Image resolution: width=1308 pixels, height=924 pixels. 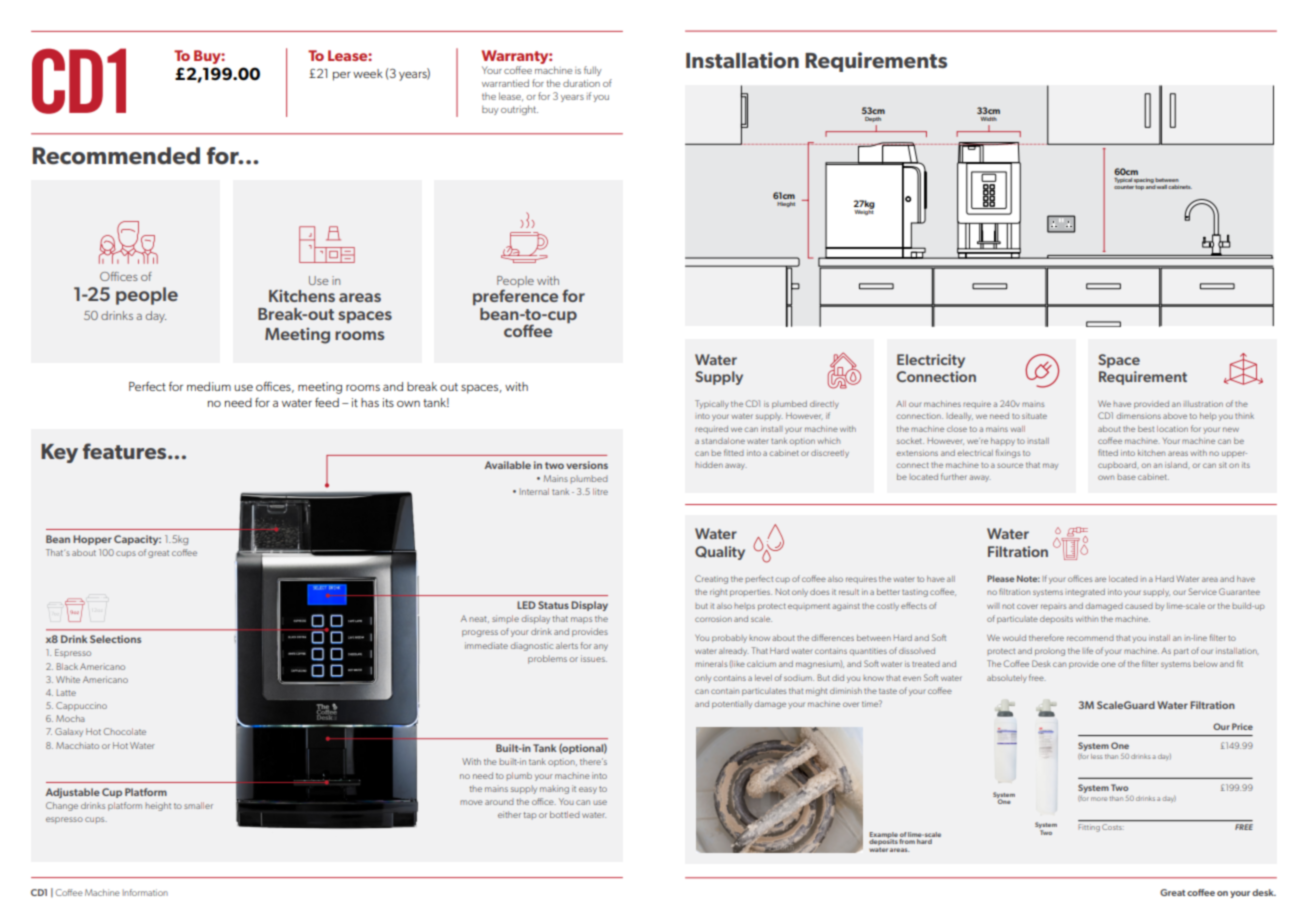 What do you see at coordinates (1124, 187) in the page?
I see `counter` at bounding box center [1124, 187].
